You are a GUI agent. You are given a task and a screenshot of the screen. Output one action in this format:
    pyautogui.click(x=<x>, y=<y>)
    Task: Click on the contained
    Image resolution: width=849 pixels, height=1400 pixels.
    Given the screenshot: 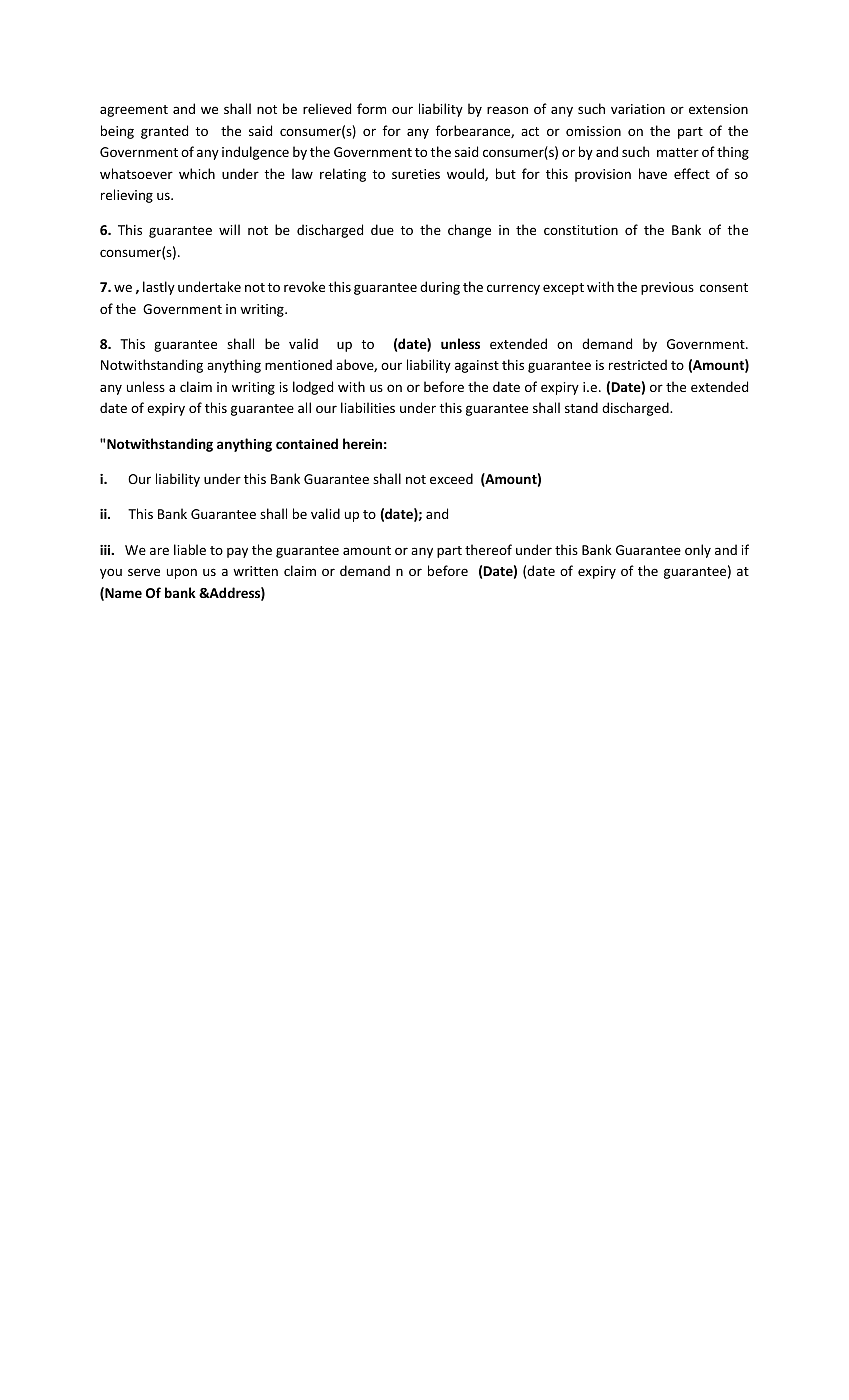 What is the action you would take?
    pyautogui.click(x=307, y=443)
